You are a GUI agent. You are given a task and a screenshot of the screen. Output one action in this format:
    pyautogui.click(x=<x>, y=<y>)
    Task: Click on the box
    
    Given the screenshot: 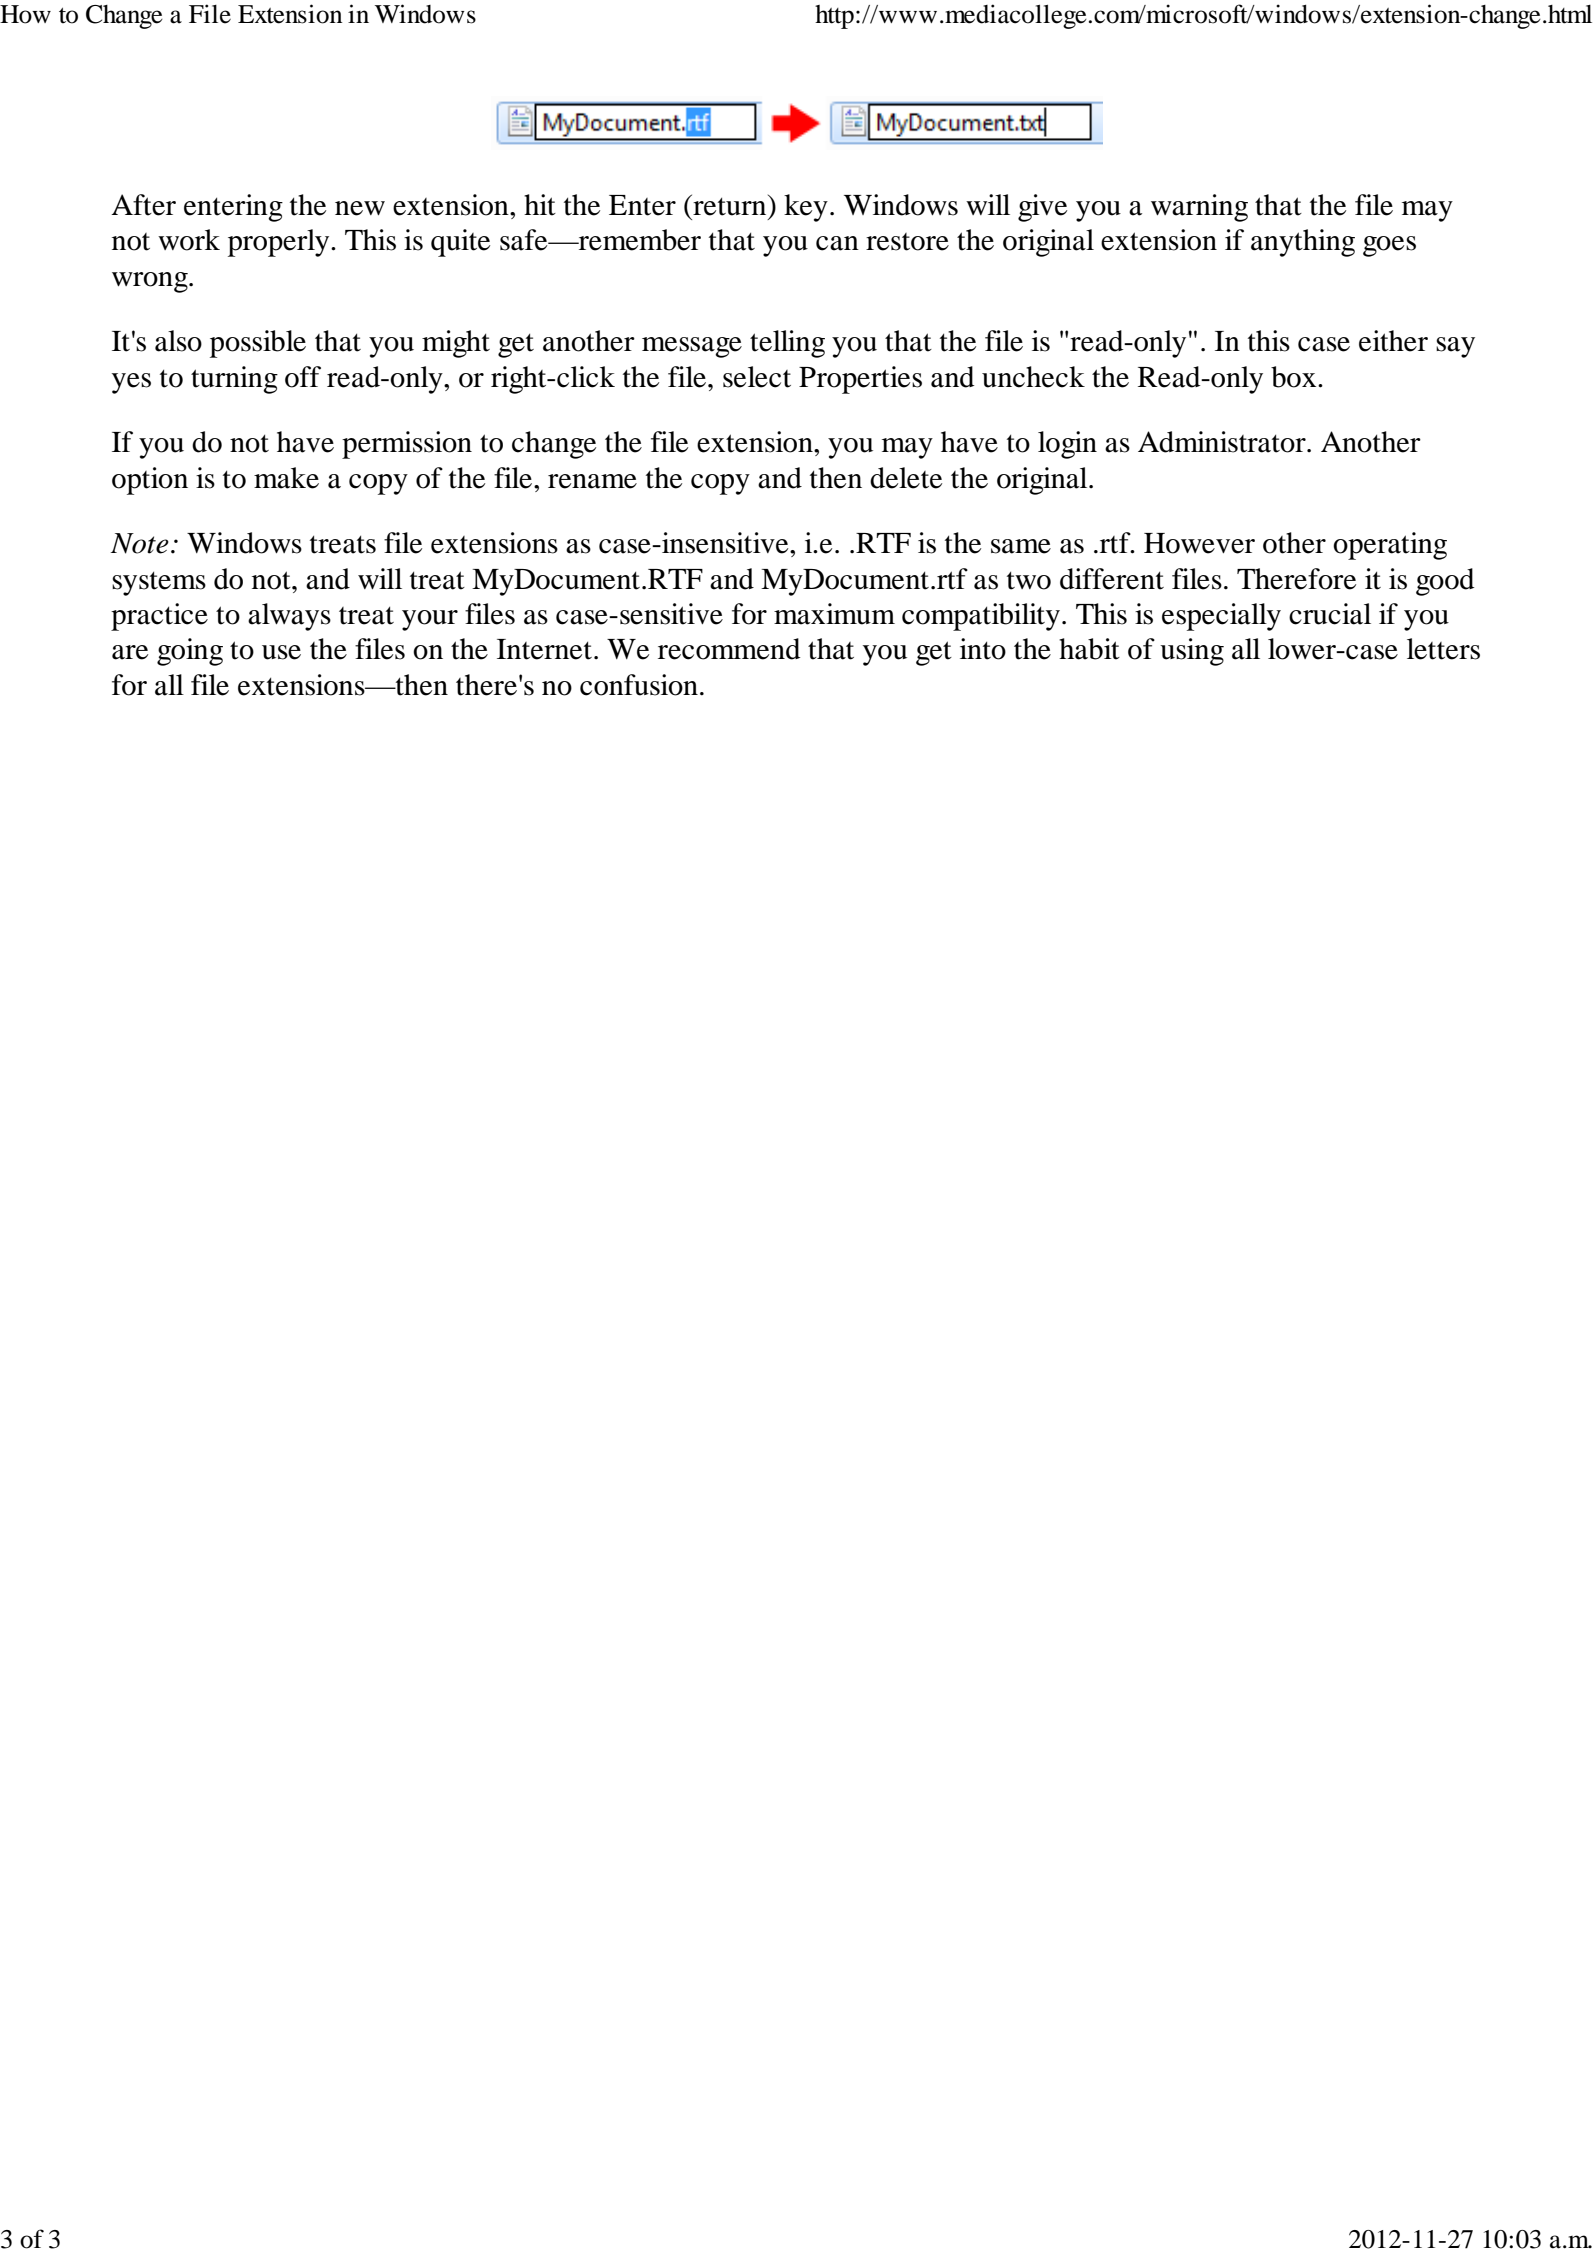 What is the action you would take?
    pyautogui.click(x=1295, y=377)
